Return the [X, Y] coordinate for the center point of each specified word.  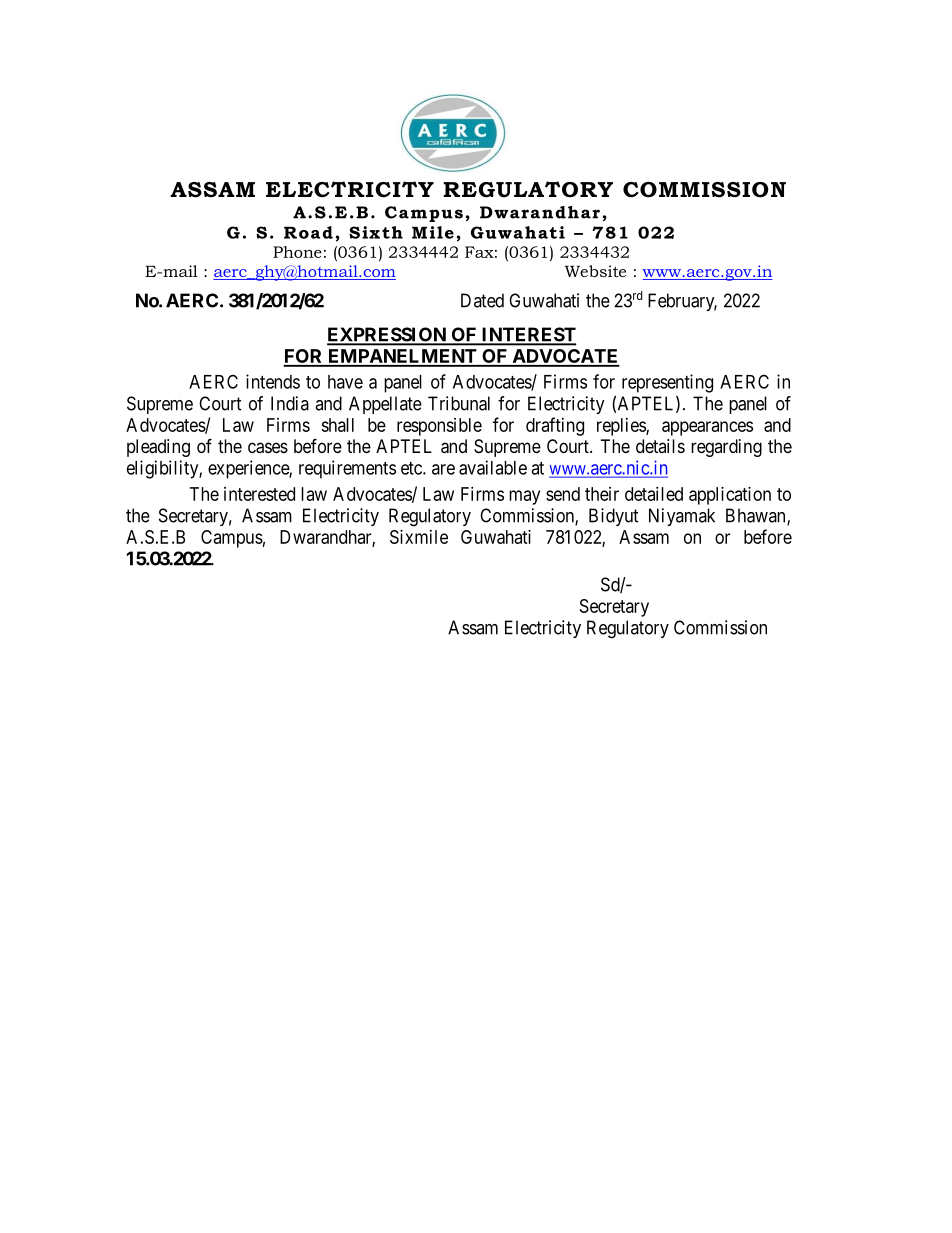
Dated [482, 300]
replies [622, 427]
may [524, 497]
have [345, 382]
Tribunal [459, 403]
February [682, 302]
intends [273, 381]
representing [667, 383]
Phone [297, 252]
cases [268, 448]
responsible [439, 427]
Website [595, 271]
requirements [347, 469]
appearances [707, 428]
